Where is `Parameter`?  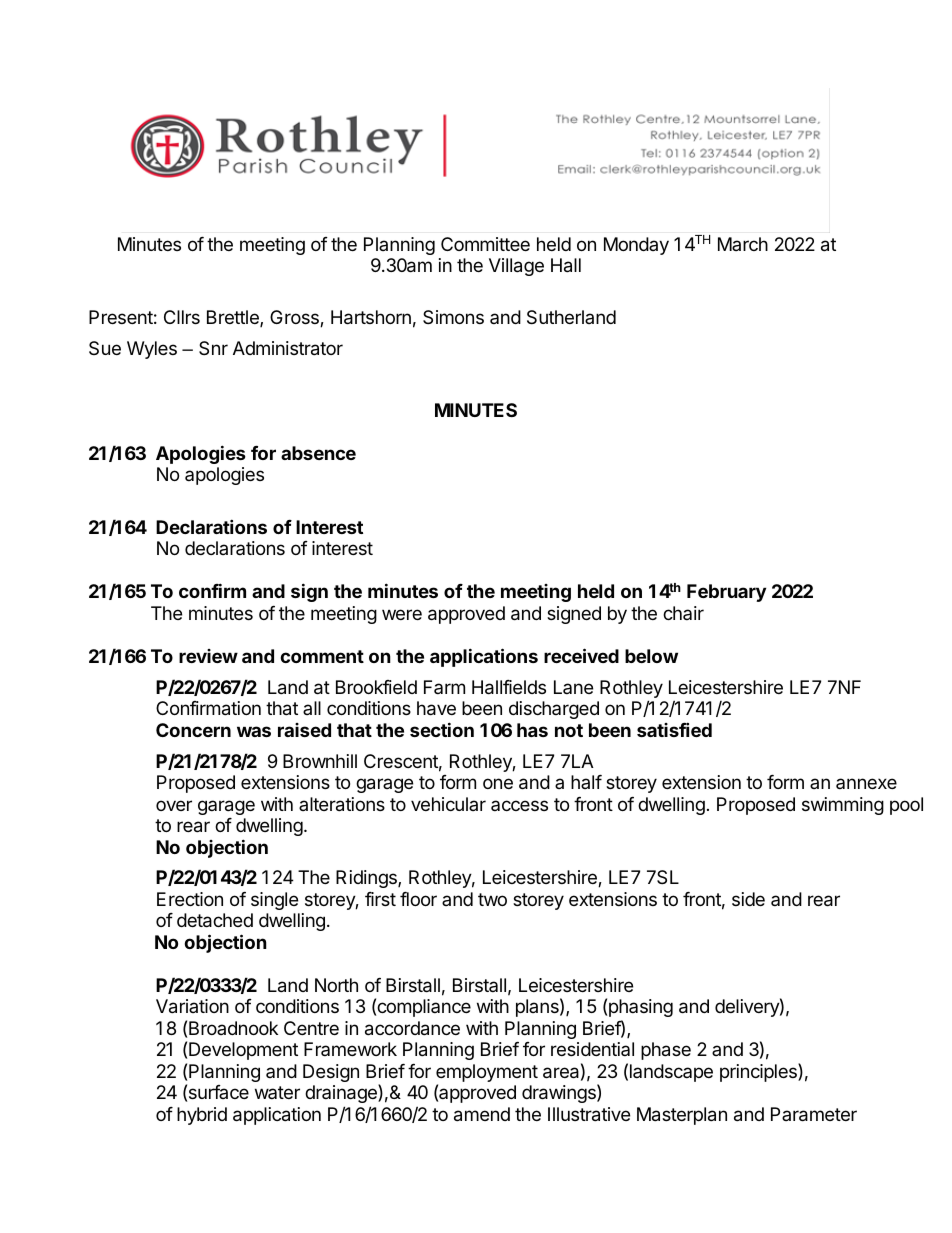 Parameter is located at coordinates (814, 1114).
